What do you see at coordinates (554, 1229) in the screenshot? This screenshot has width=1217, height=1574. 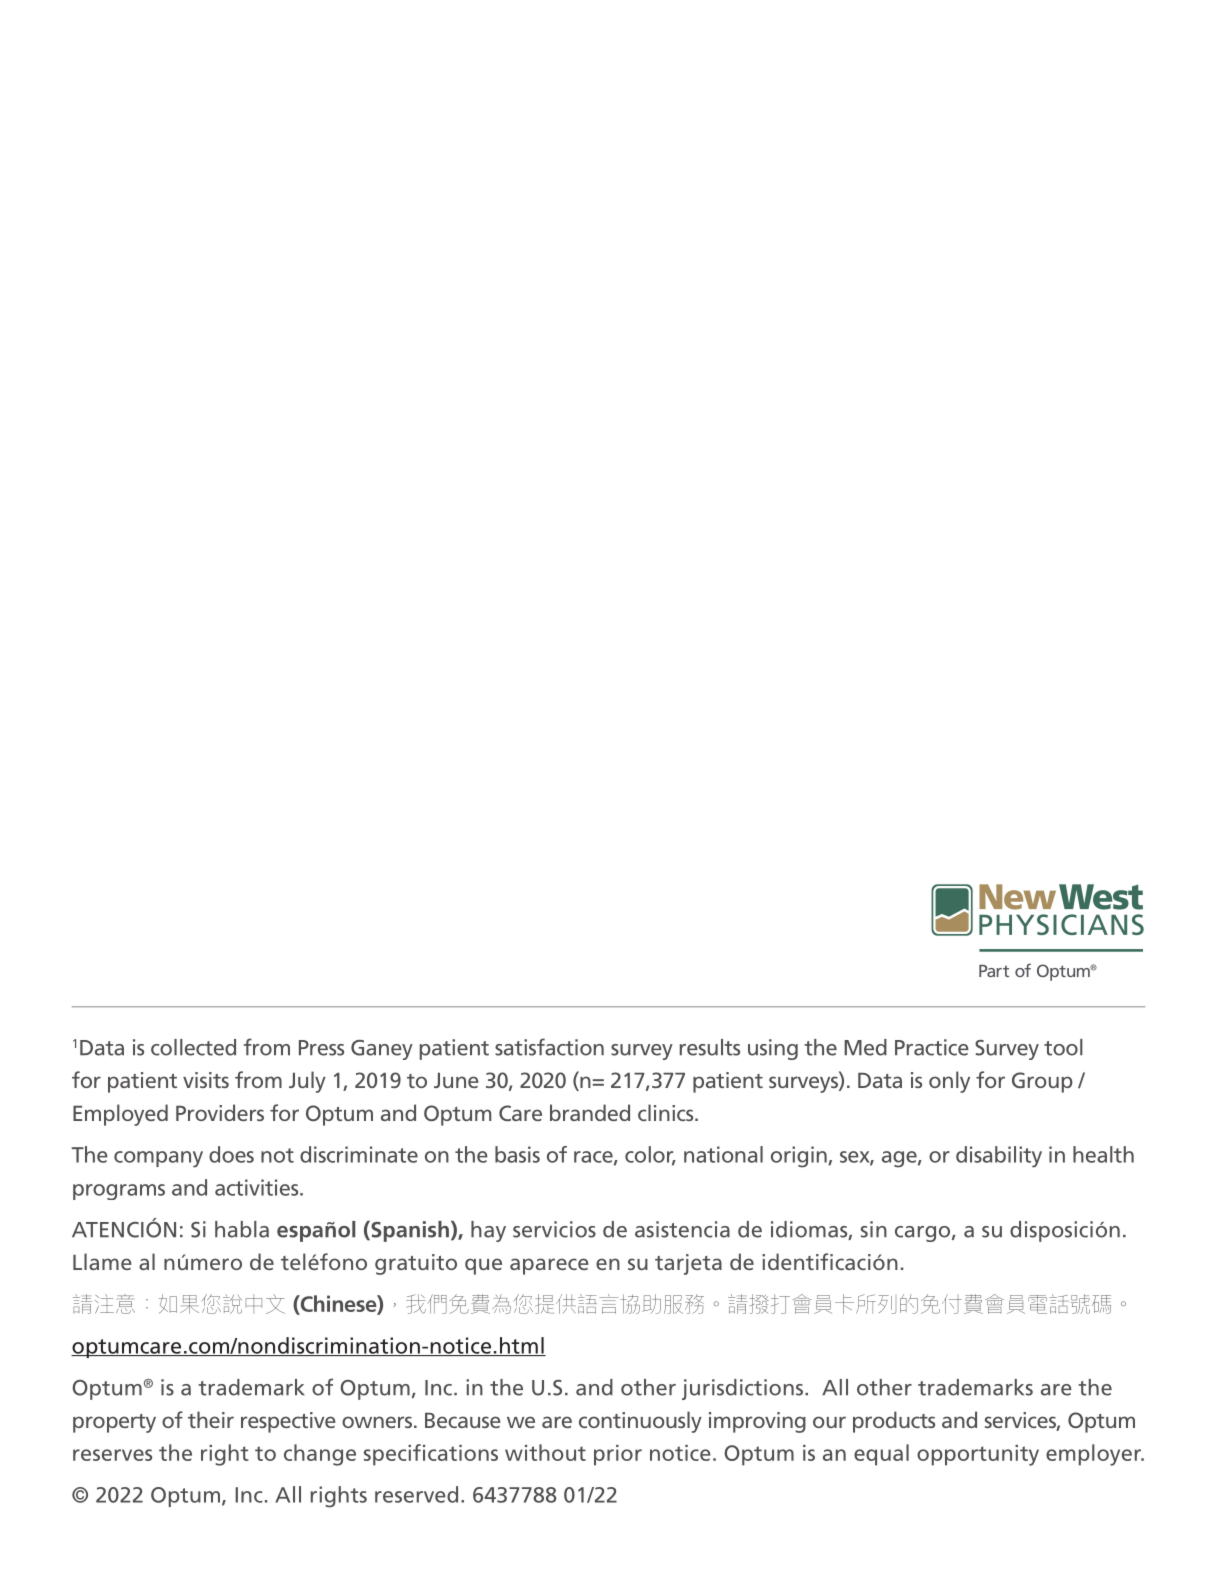 I see `servicios` at bounding box center [554, 1229].
